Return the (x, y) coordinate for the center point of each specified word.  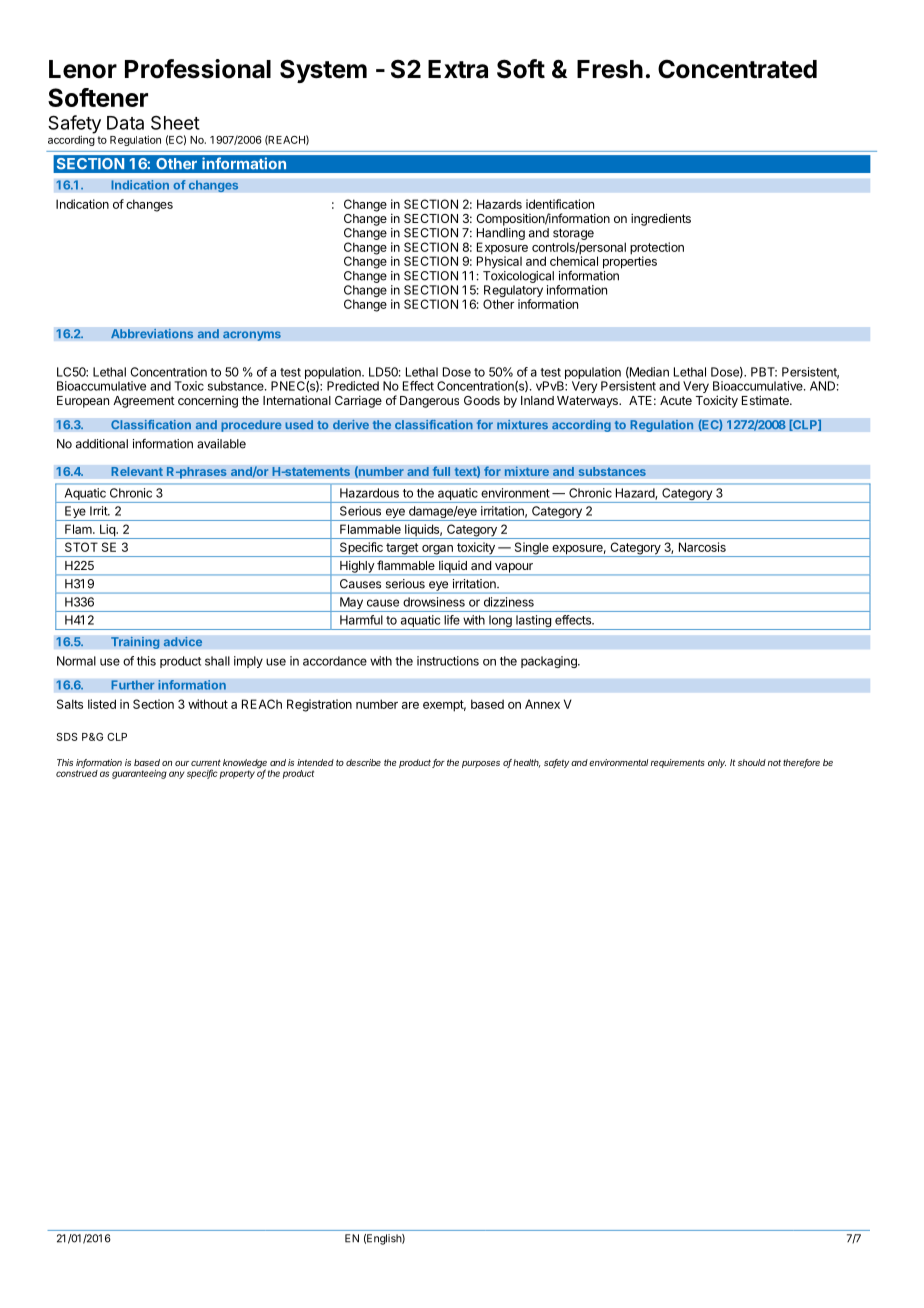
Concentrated (737, 69)
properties (630, 261)
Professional (198, 69)
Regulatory (513, 292)
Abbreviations (152, 333)
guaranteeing (139, 774)
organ (437, 551)
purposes (481, 764)
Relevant (137, 471)
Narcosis (702, 547)
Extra (458, 69)
